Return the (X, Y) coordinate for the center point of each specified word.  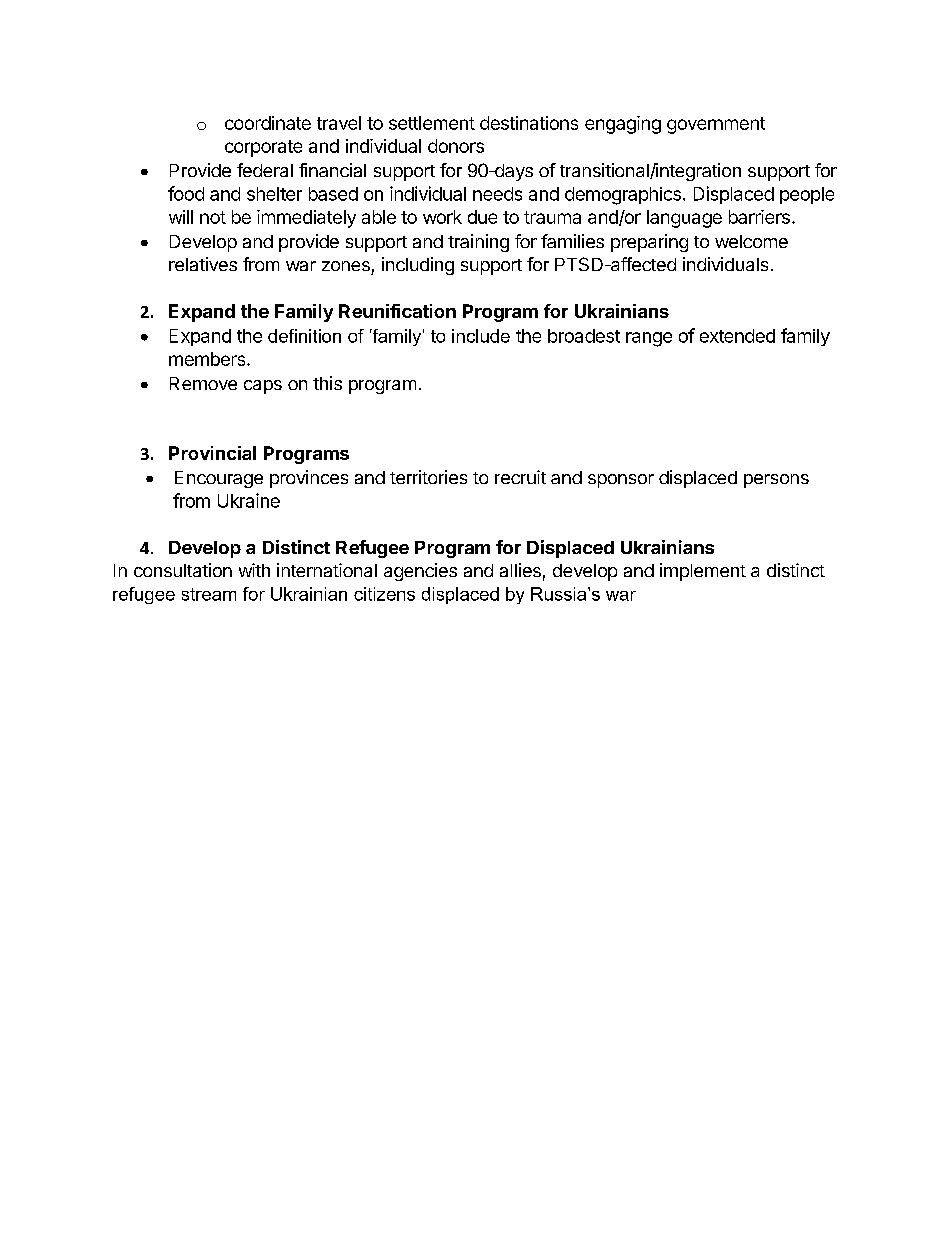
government (716, 125)
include (481, 336)
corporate (263, 148)
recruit (520, 477)
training (478, 243)
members (208, 359)
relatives (203, 264)
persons (776, 481)
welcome (751, 241)
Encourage (219, 479)
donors (456, 146)
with (254, 570)
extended (737, 336)
